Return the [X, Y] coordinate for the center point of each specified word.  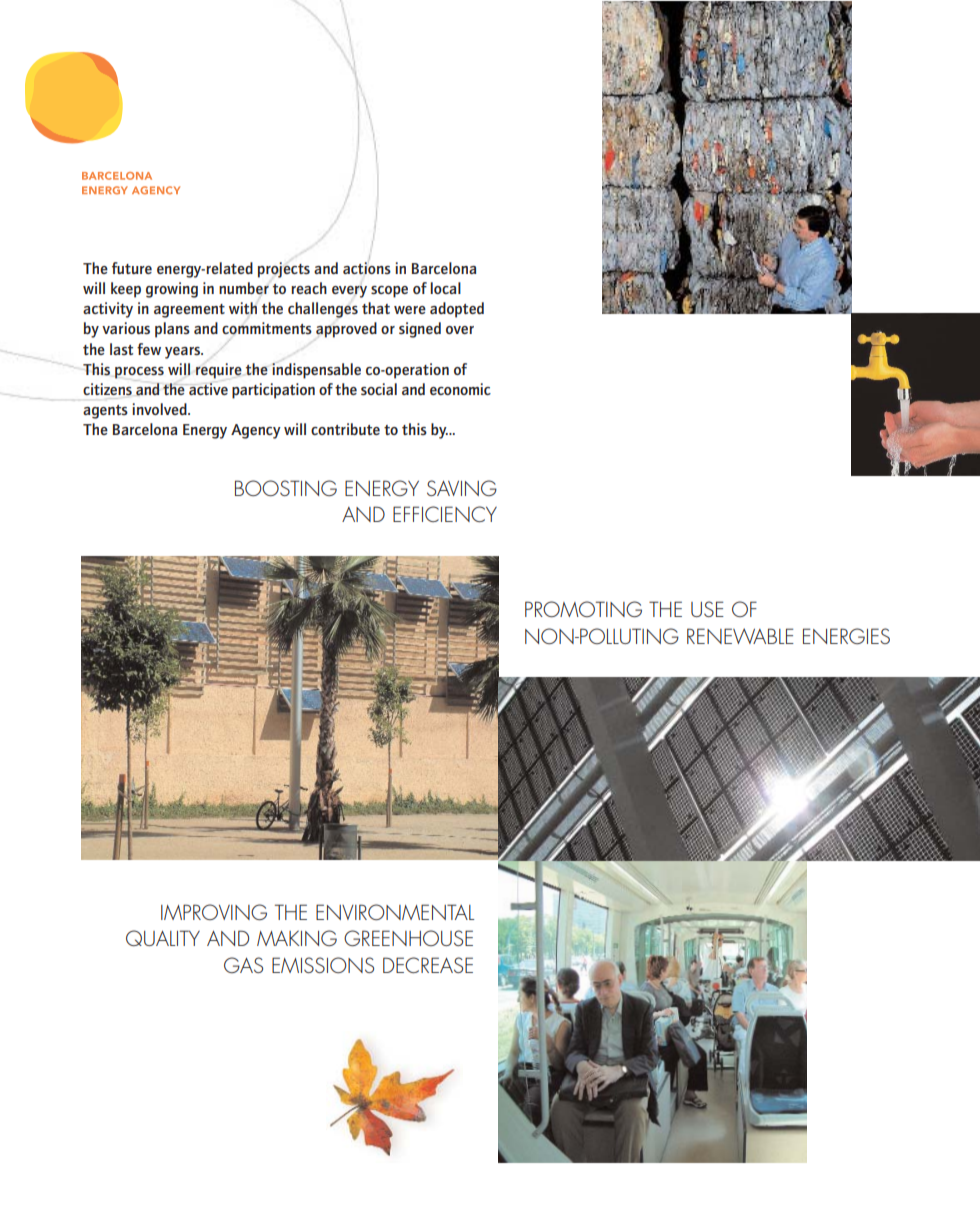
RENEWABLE [740, 636]
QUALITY [163, 938]
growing [172, 290]
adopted [457, 310]
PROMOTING [583, 609]
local [445, 288]
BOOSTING [286, 488]
